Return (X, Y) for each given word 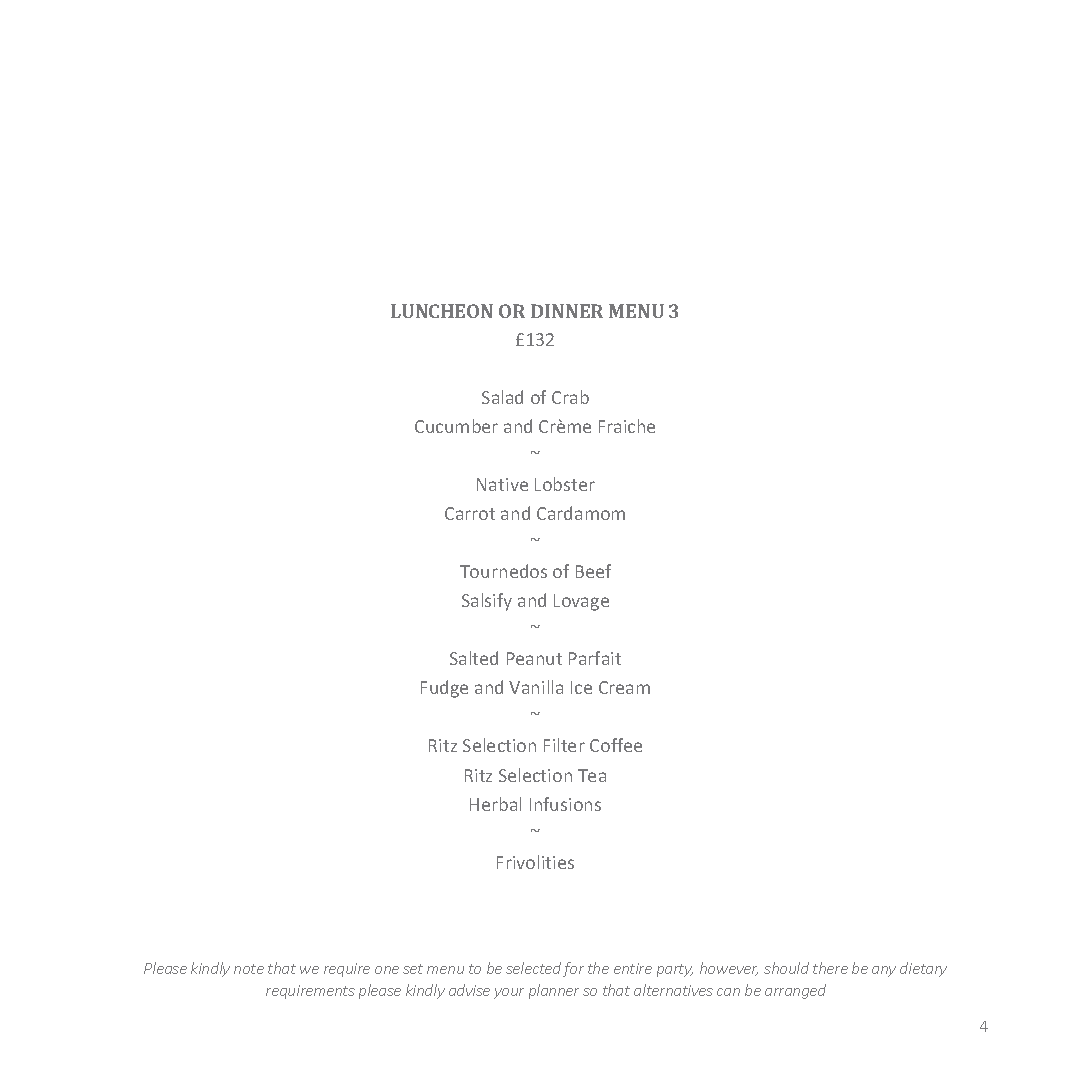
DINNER (567, 311)
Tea (592, 775)
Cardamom (581, 513)
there (830, 968)
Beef (593, 571)
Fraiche (627, 426)
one (387, 970)
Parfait (595, 658)
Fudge (444, 689)
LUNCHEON (442, 311)
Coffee (616, 745)
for (573, 969)
